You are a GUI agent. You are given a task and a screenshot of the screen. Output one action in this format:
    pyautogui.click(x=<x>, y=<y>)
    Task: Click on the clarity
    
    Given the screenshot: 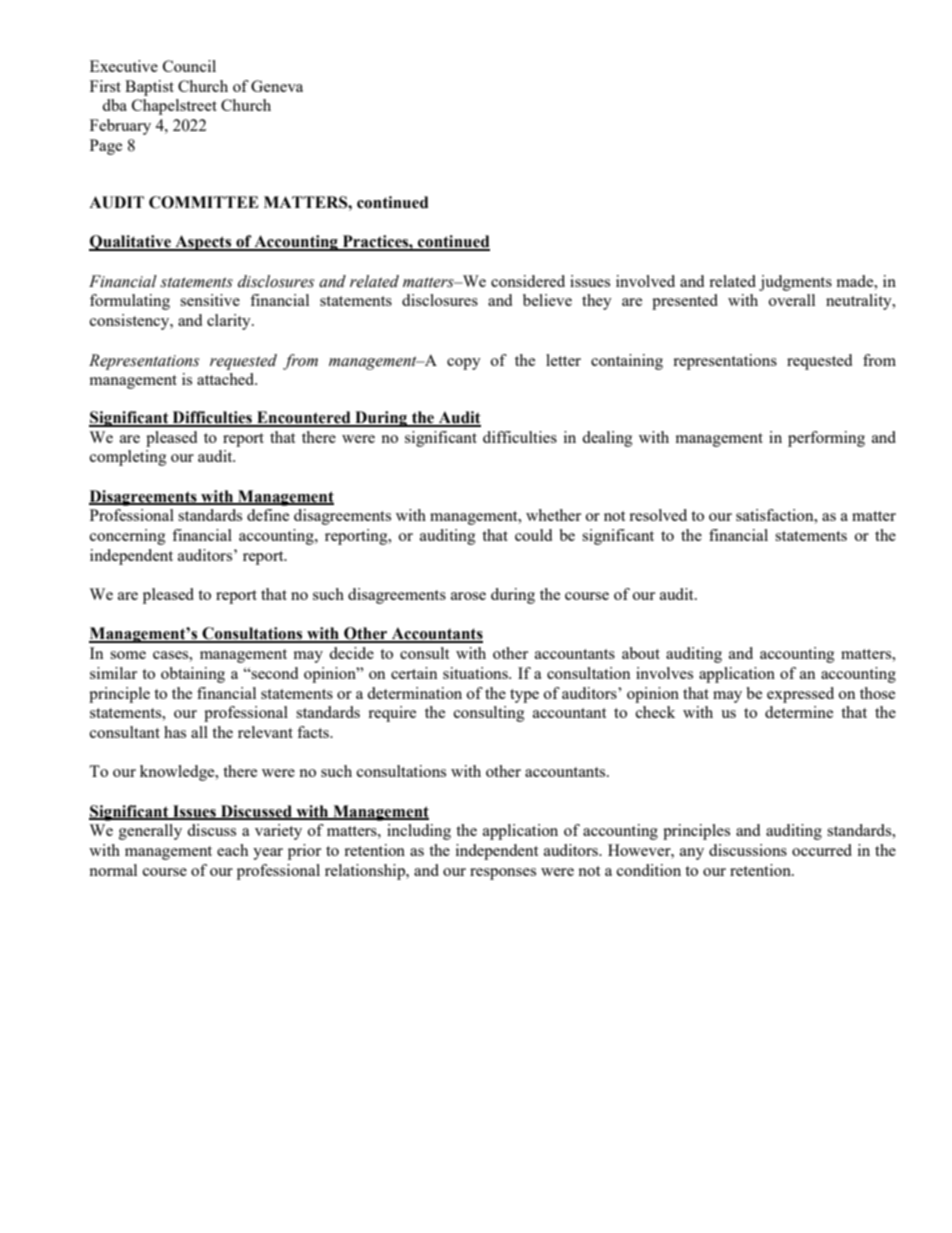 What is the action you would take?
    pyautogui.click(x=230, y=322)
